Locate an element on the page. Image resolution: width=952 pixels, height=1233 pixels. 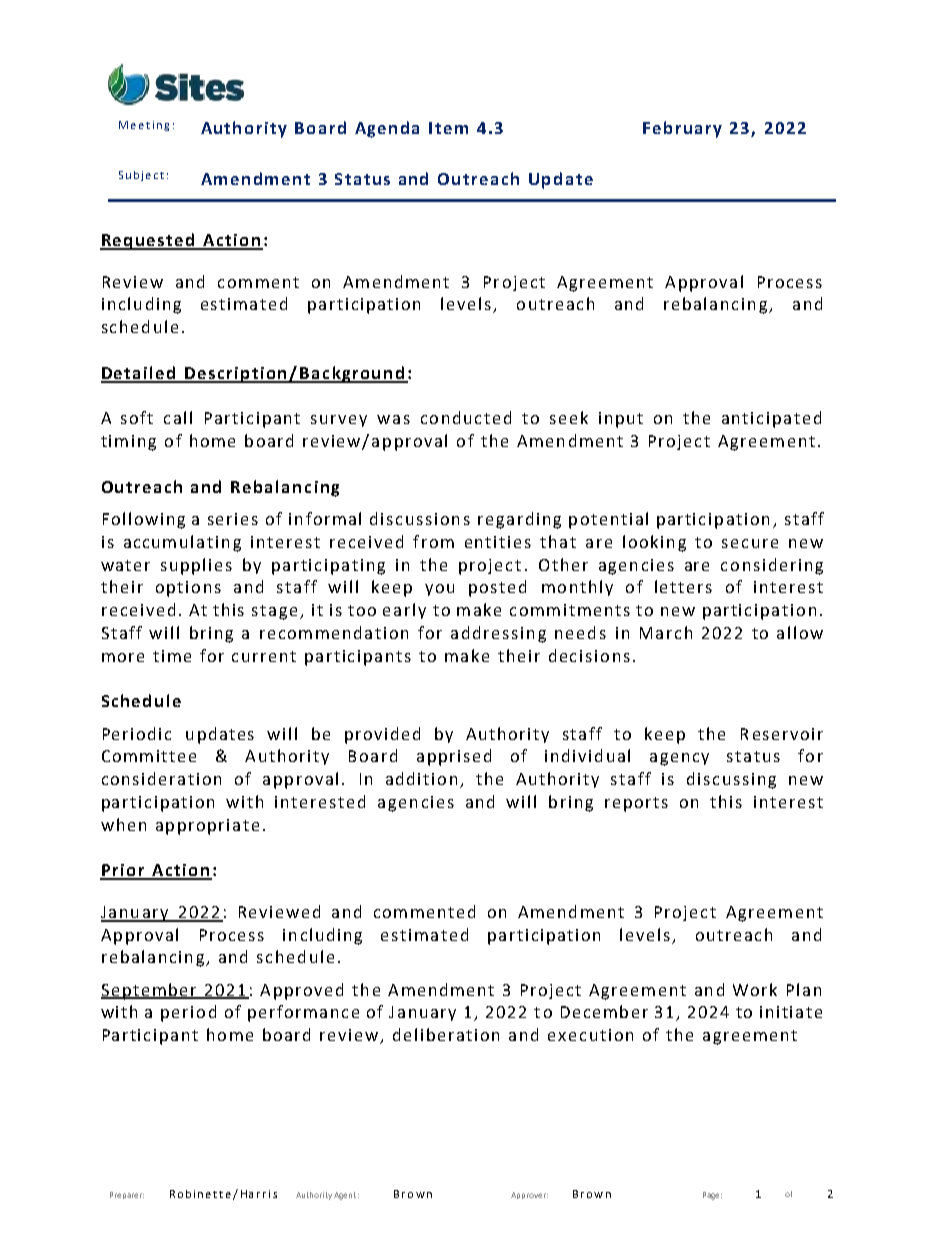
deliberation is located at coordinates (446, 1034).
